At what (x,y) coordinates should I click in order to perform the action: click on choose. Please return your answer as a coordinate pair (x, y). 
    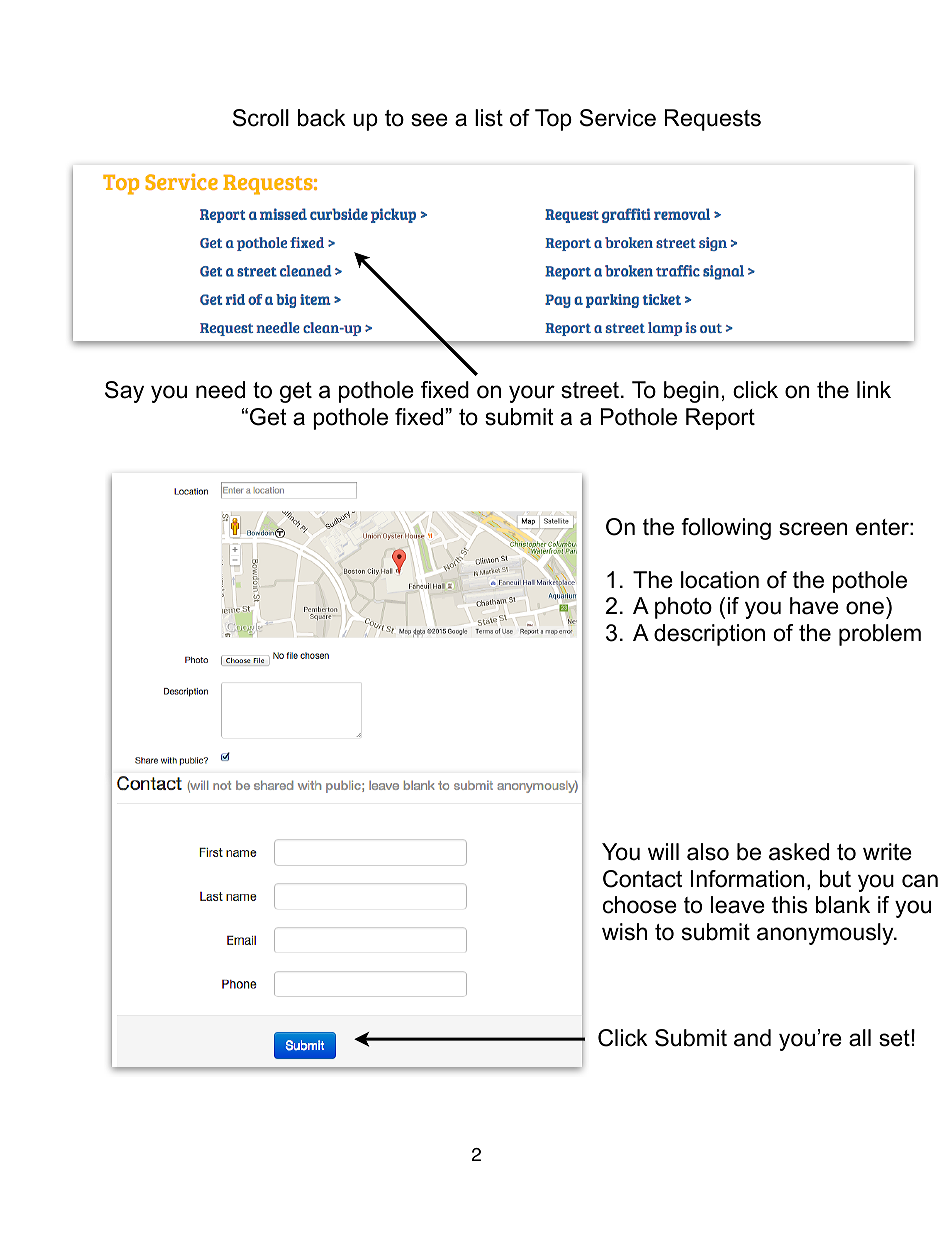
    Looking at the image, I should click on (640, 905).
